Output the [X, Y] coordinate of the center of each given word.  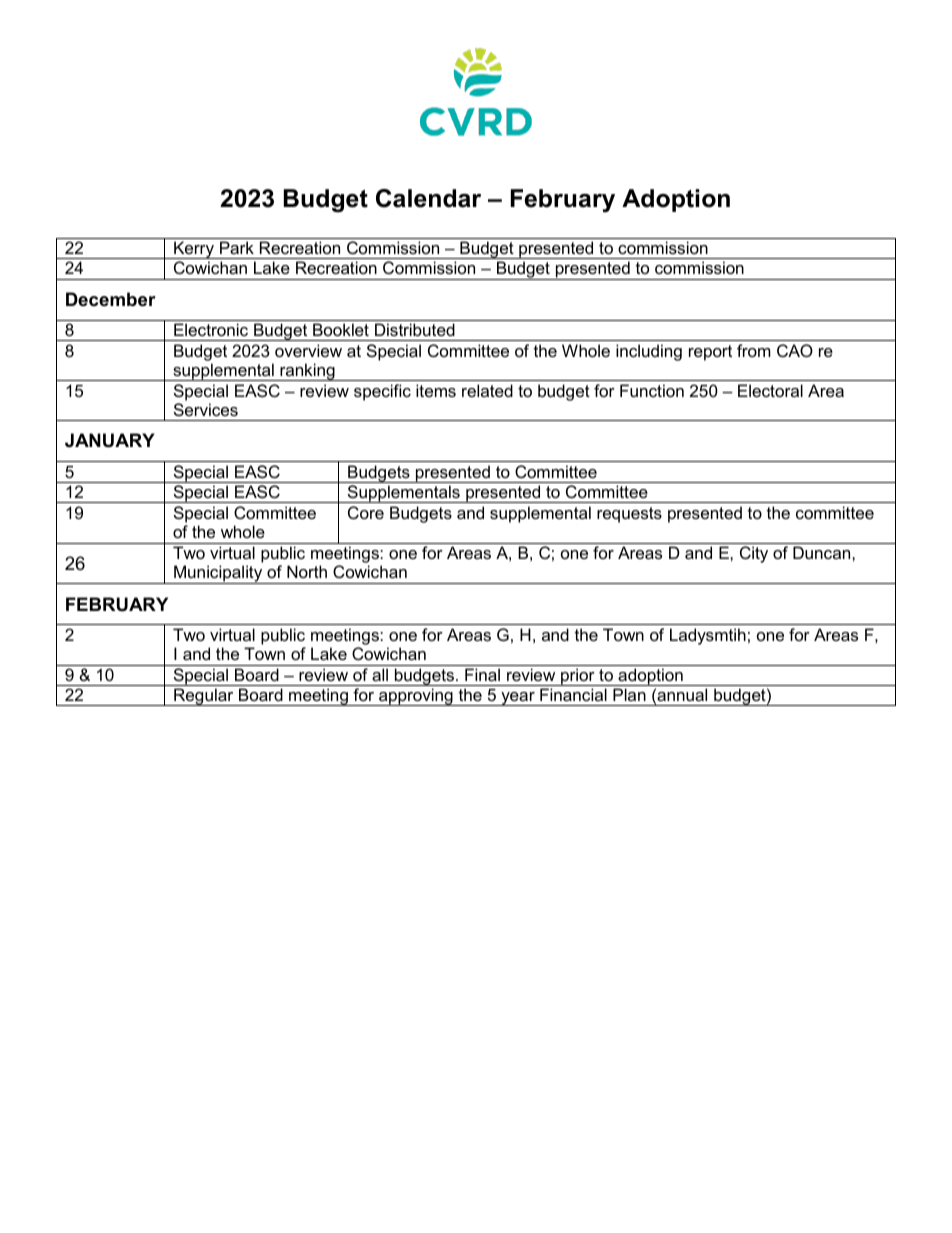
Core [366, 512]
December [111, 299]
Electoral [770, 390]
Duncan [823, 552]
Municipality [218, 574]
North [307, 571]
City [754, 554]
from [754, 350]
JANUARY [110, 440]
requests [629, 515]
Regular [204, 697]
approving [416, 697]
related [487, 390]
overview [308, 350]
